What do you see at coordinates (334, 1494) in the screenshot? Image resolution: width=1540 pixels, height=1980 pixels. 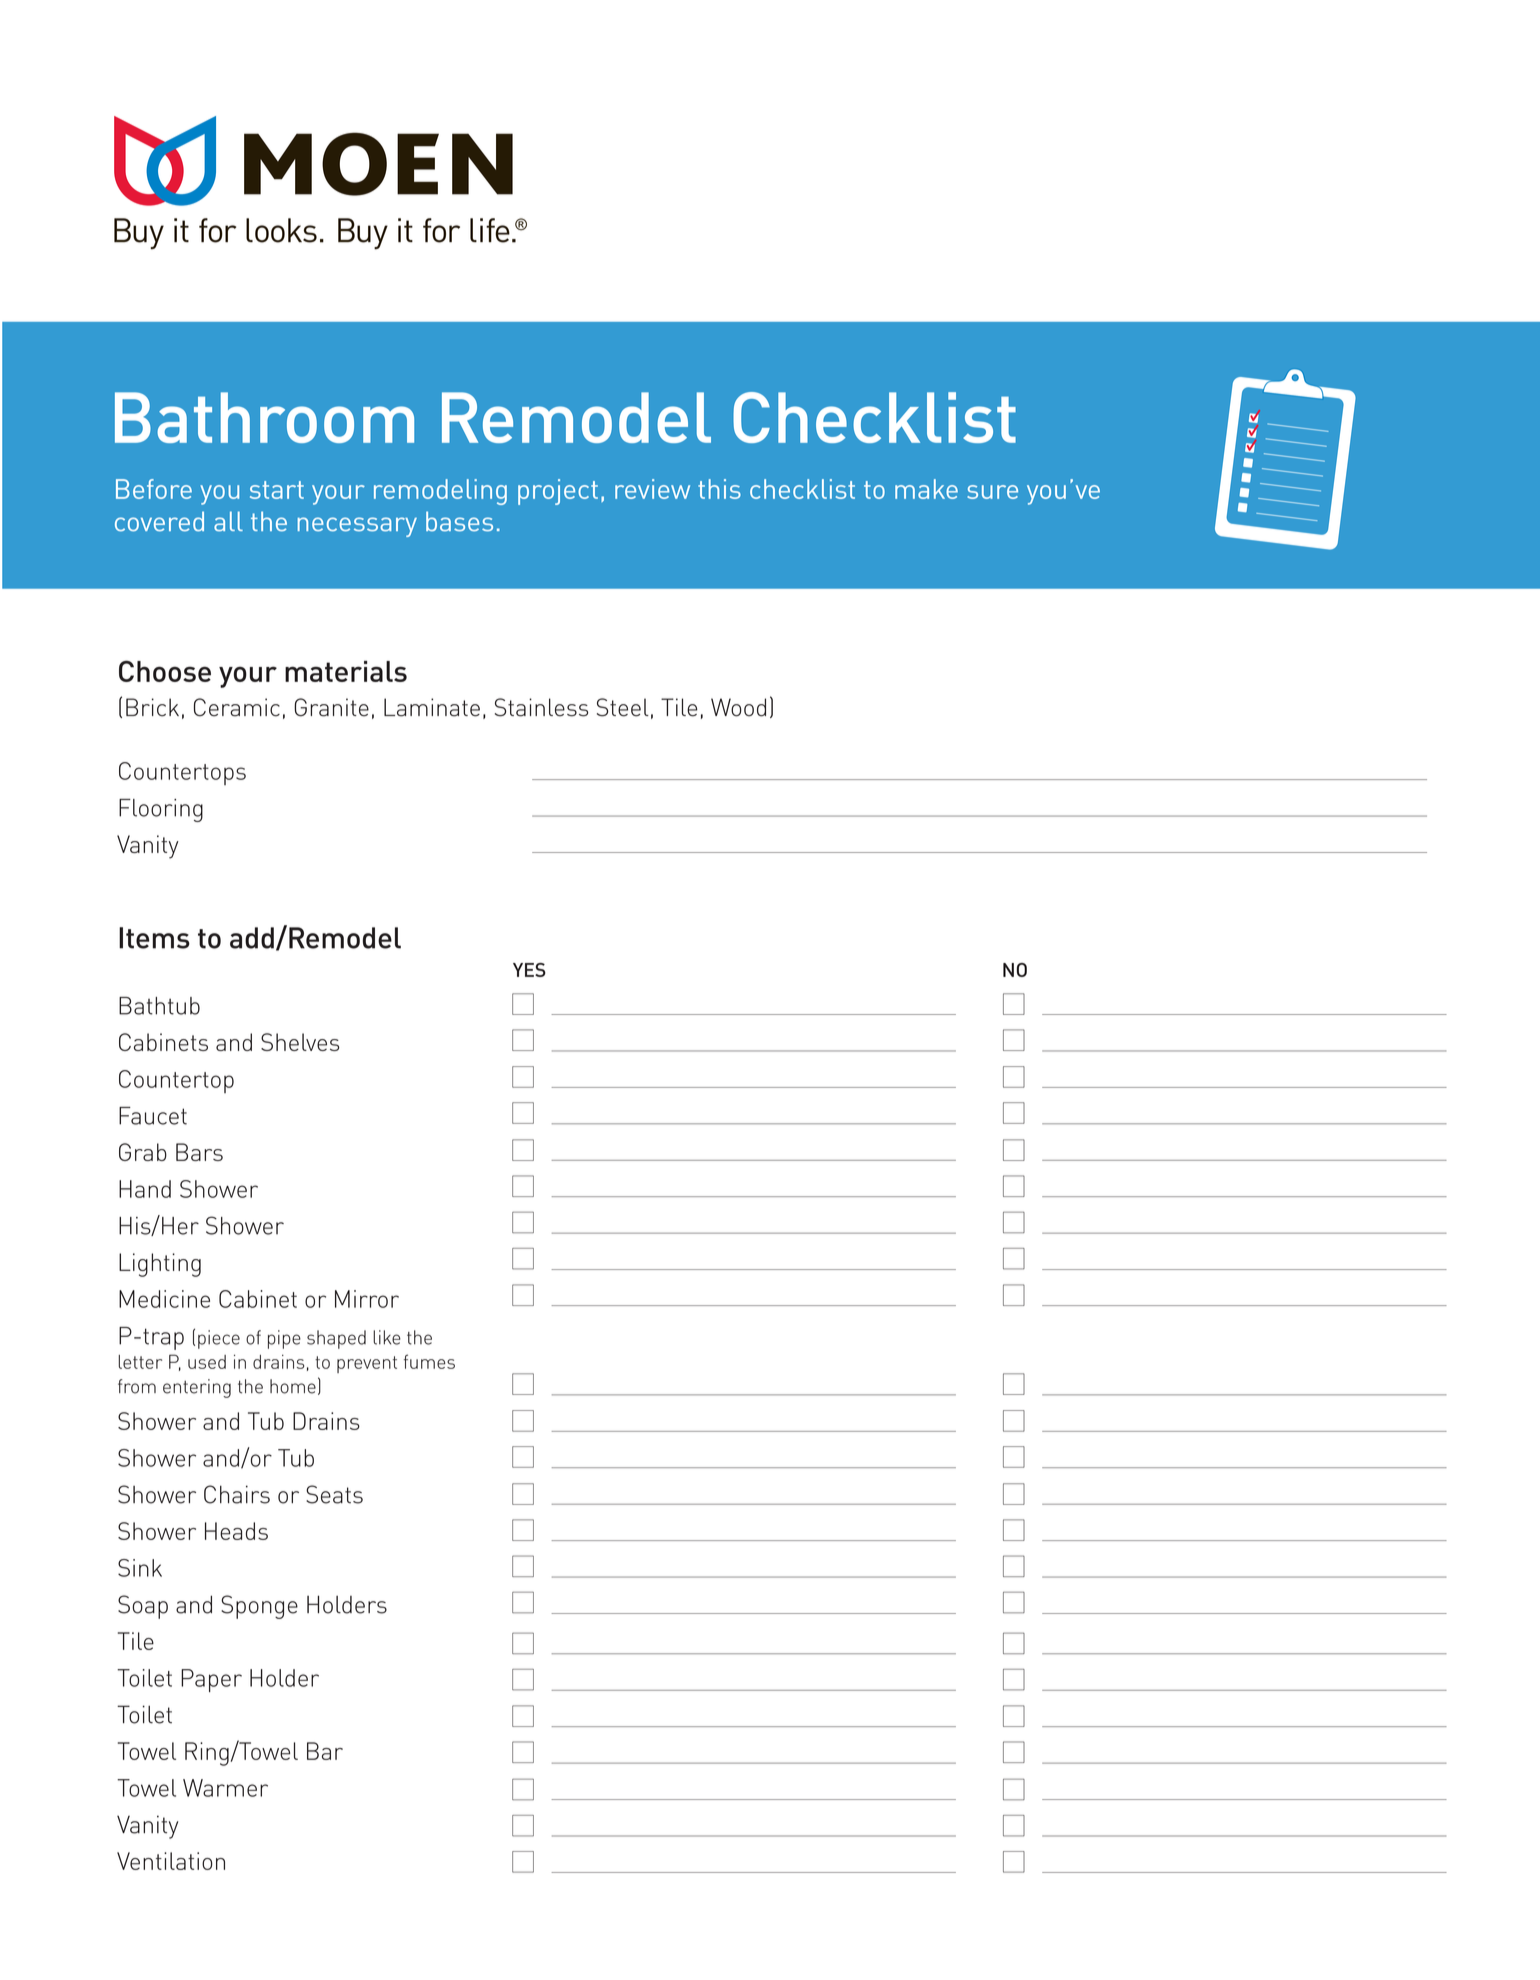 I see `Seats` at bounding box center [334, 1494].
